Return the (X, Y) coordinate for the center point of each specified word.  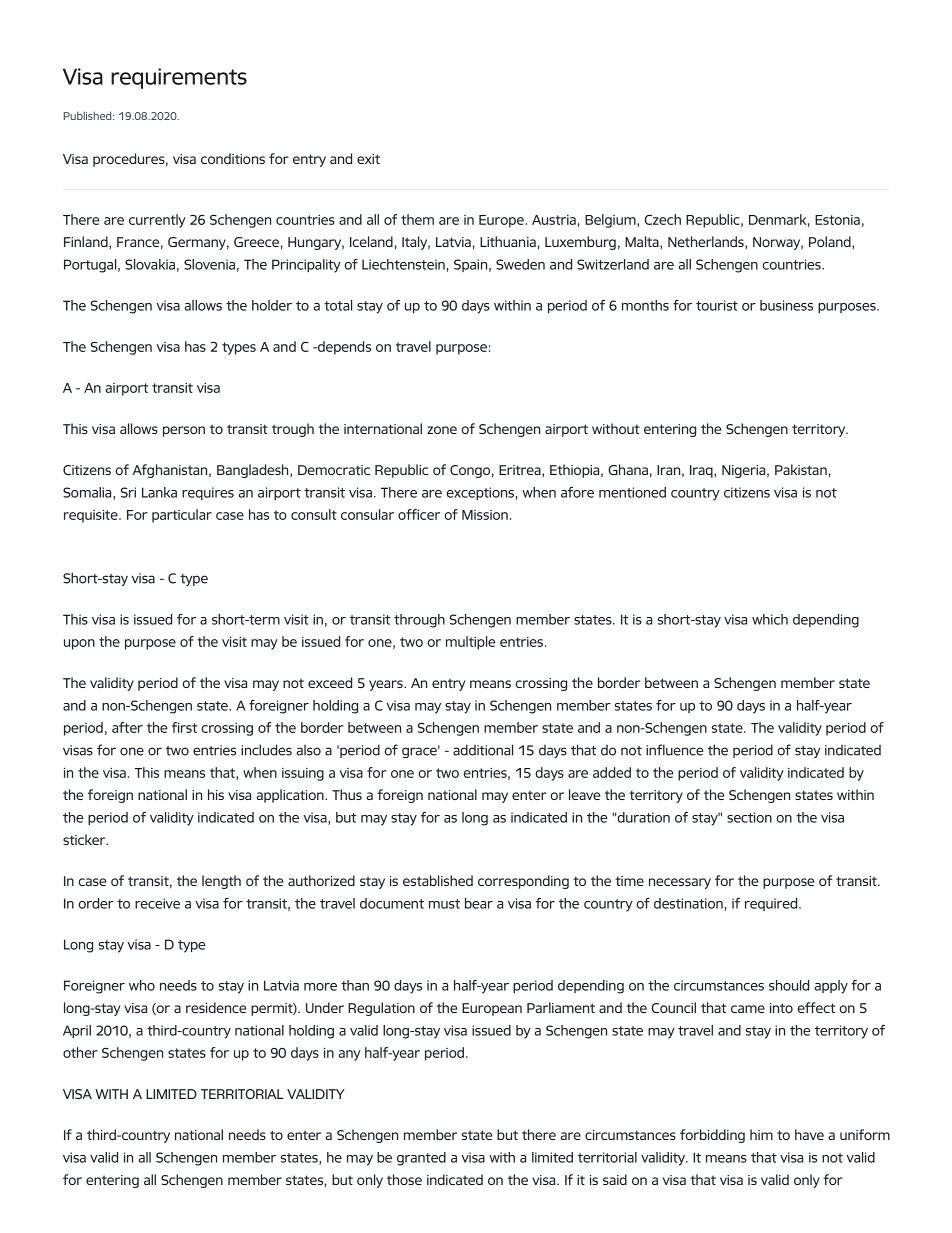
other (80, 1052)
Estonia (837, 220)
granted (421, 1159)
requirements (179, 78)
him (761, 1134)
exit (368, 159)
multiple (470, 643)
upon (79, 644)
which (770, 619)
